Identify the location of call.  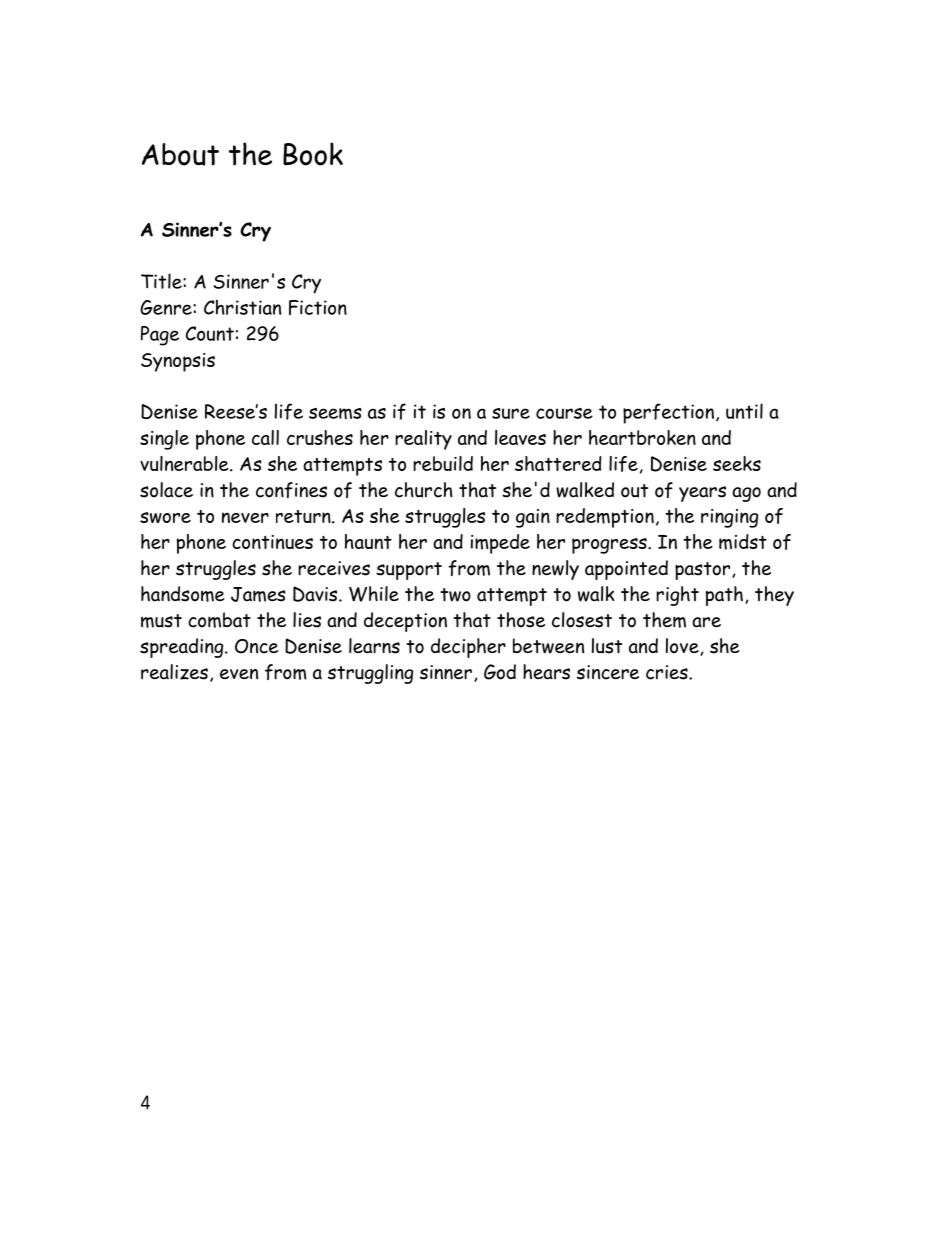
(265, 437).
